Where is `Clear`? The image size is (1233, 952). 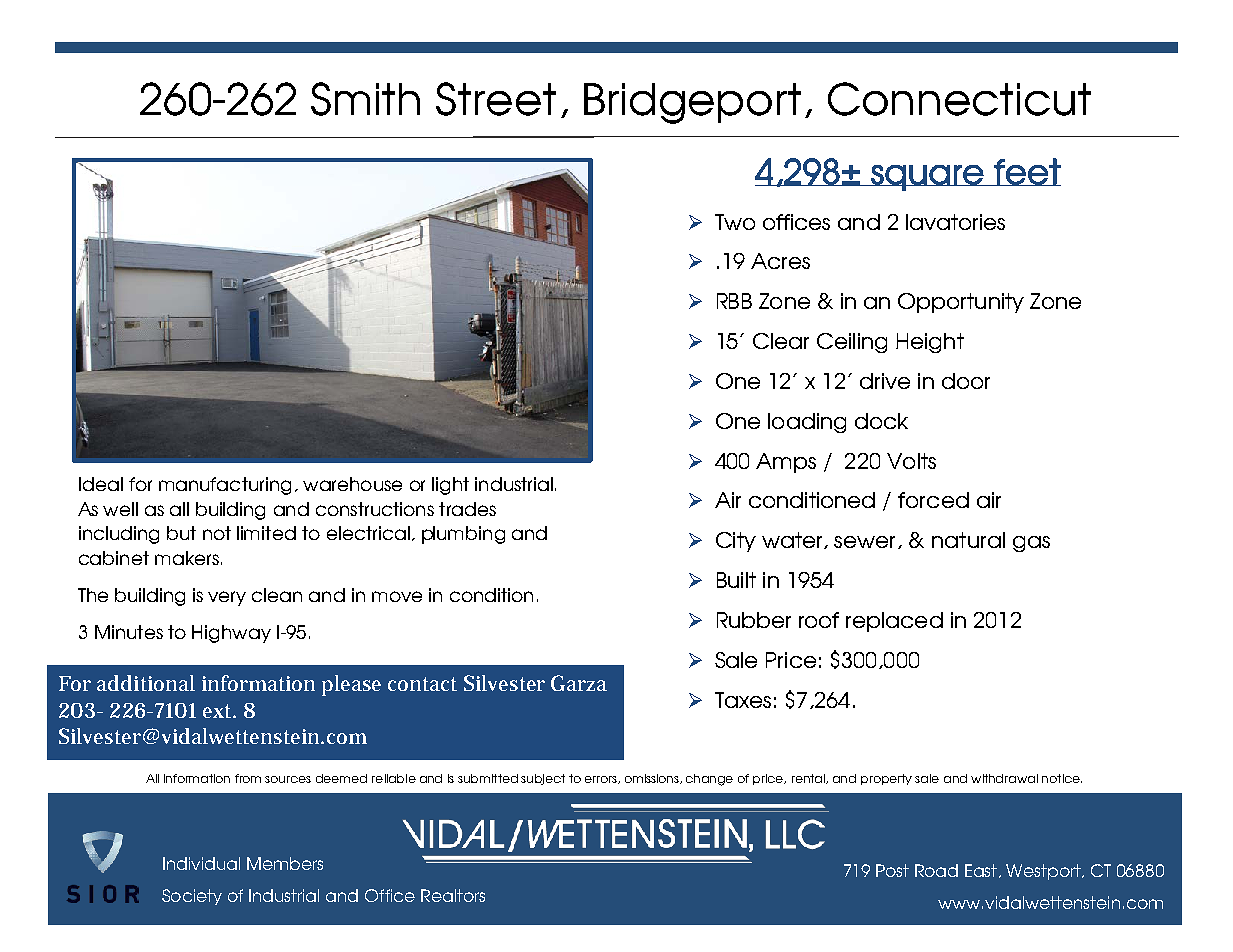 Clear is located at coordinates (781, 341).
